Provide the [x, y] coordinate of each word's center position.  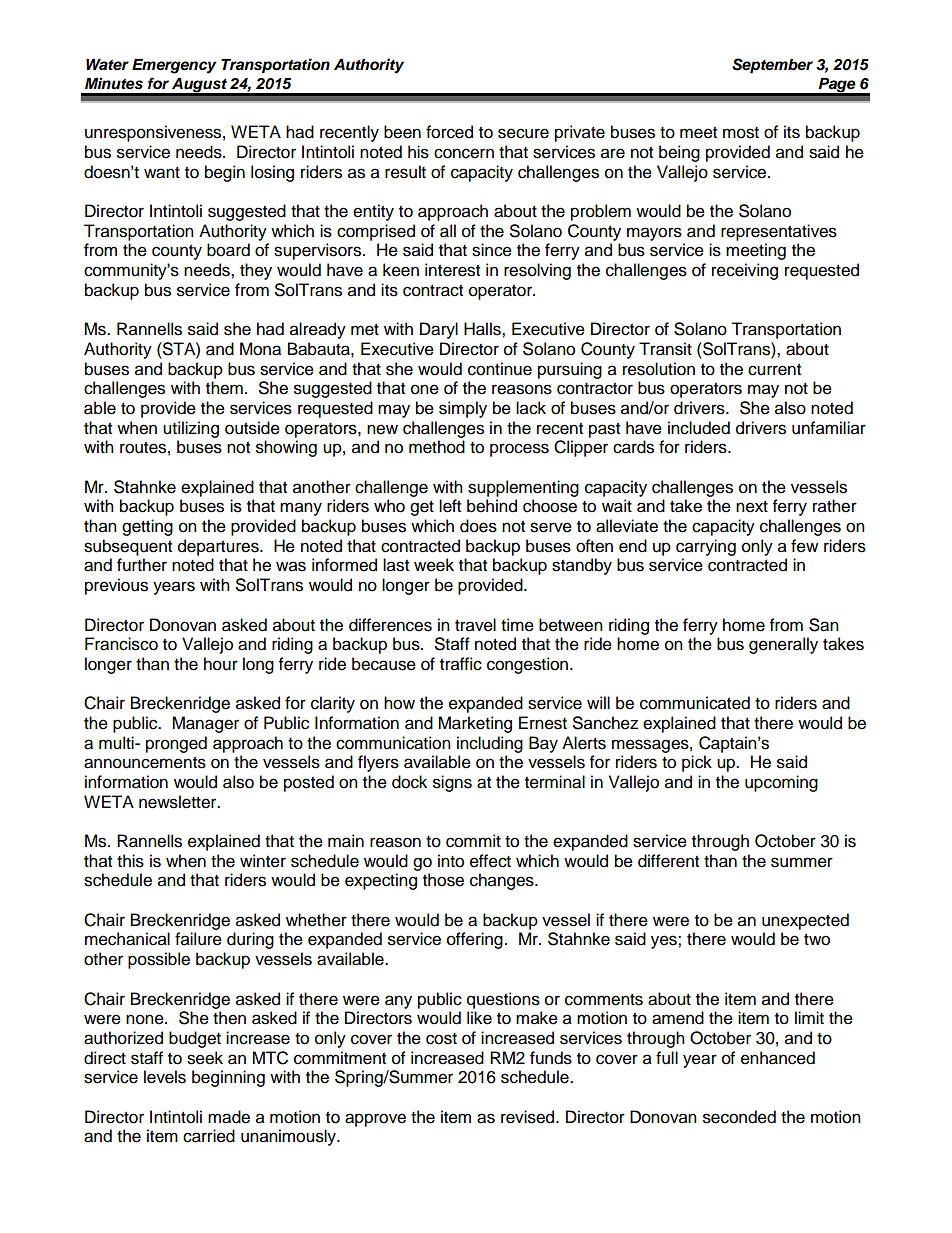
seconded [739, 1117]
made [229, 1117]
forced [449, 132]
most [741, 133]
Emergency [174, 66]
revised [529, 1117]
